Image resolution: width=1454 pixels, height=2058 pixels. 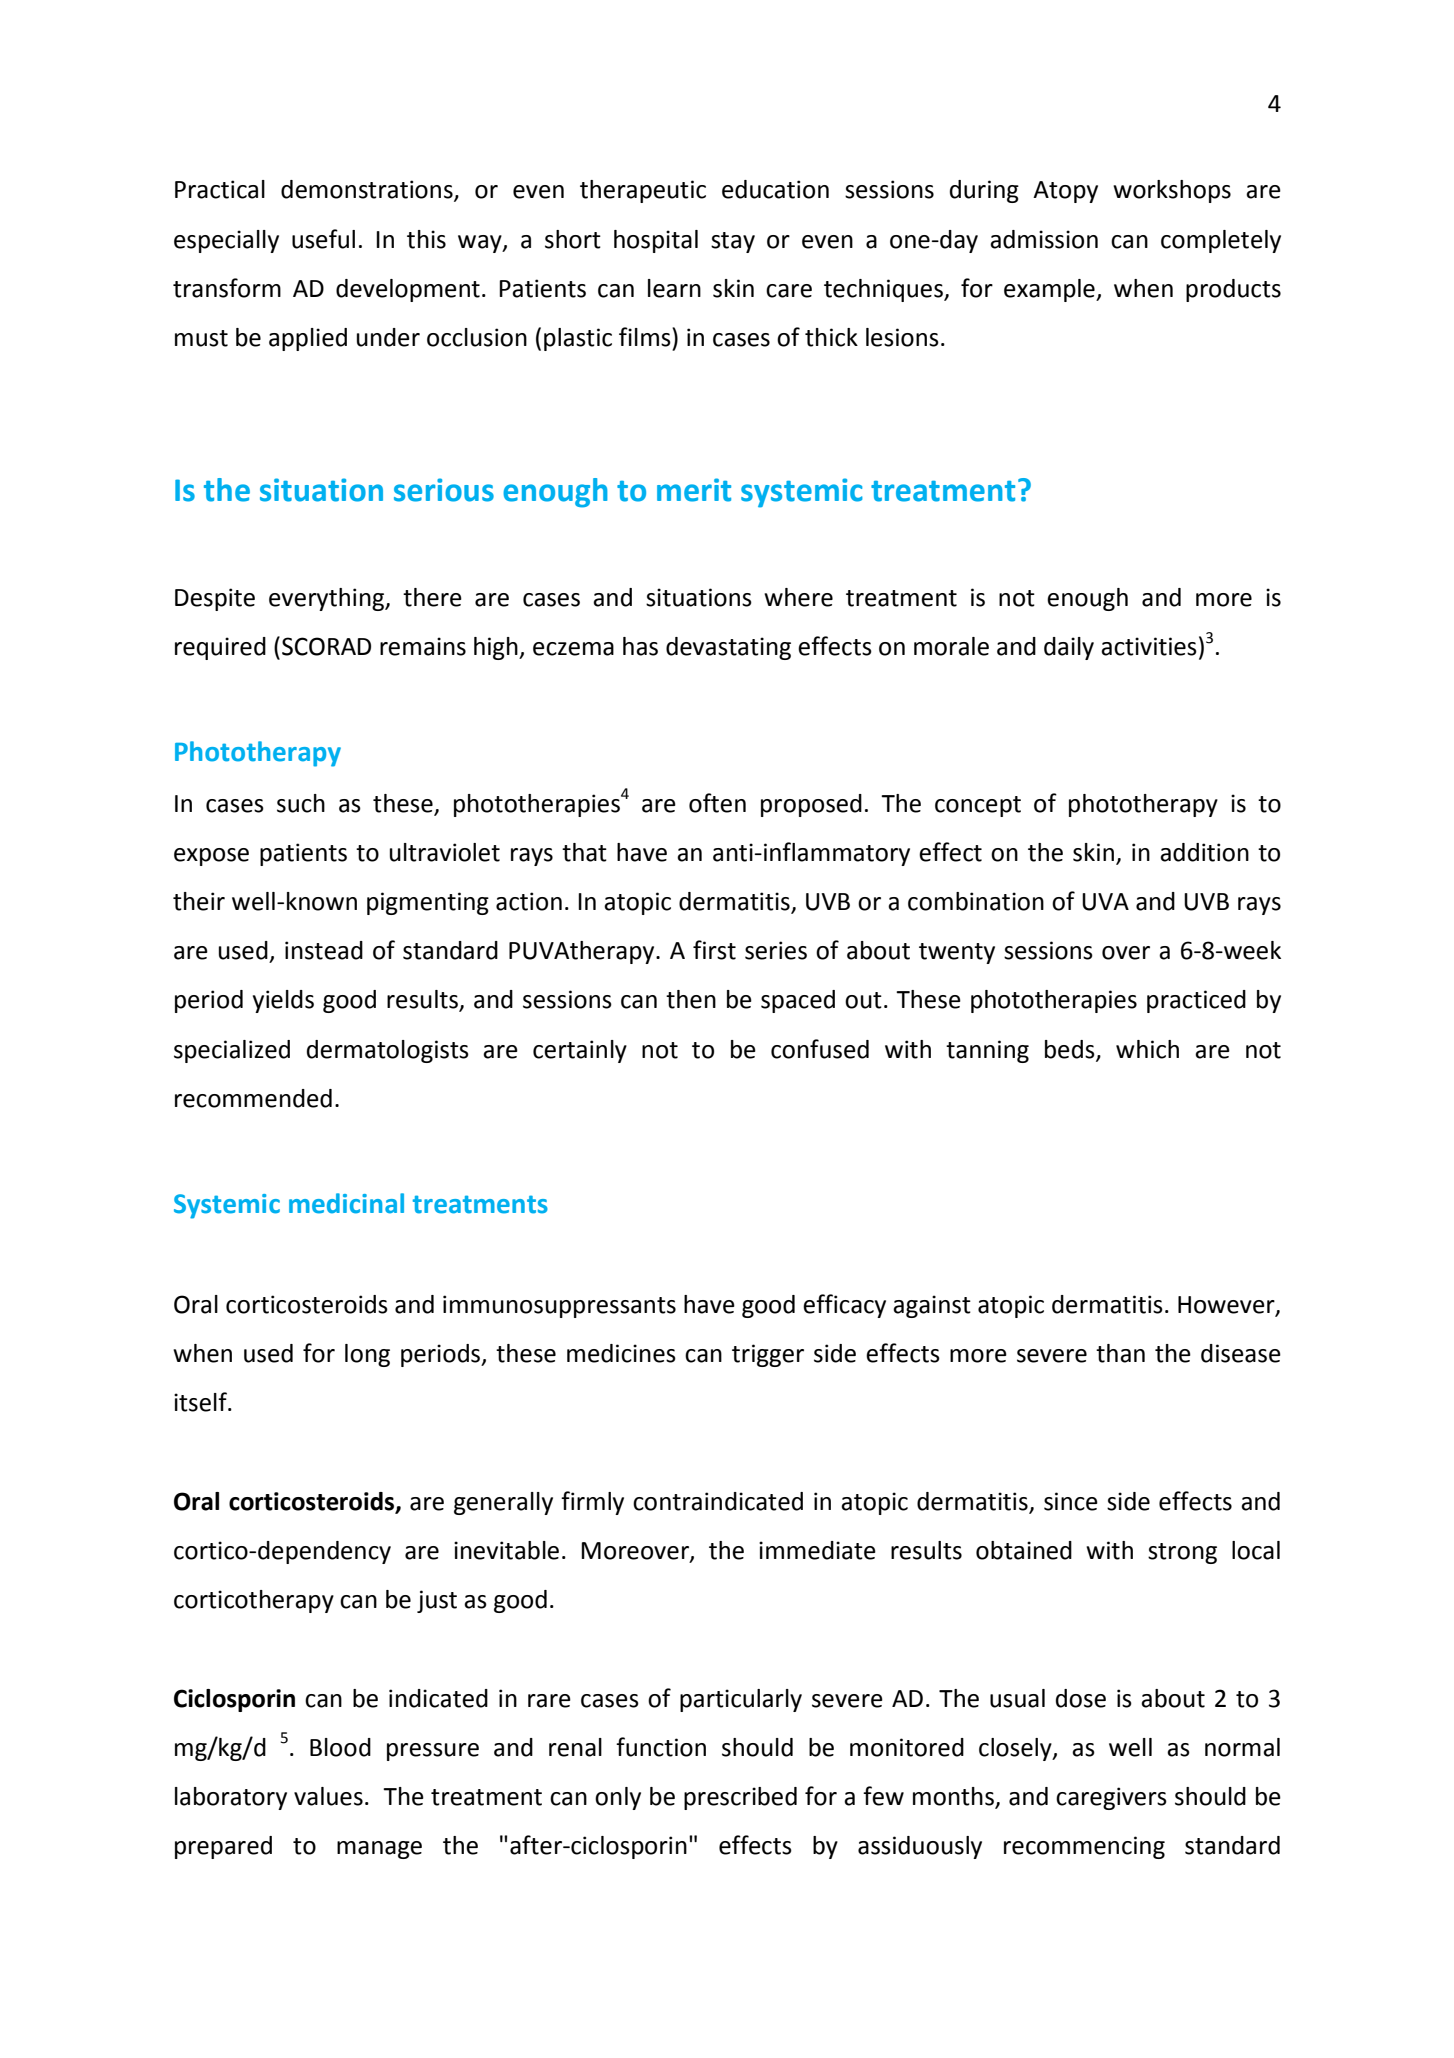 What do you see at coordinates (328, 1796) in the screenshot?
I see `values` at bounding box center [328, 1796].
